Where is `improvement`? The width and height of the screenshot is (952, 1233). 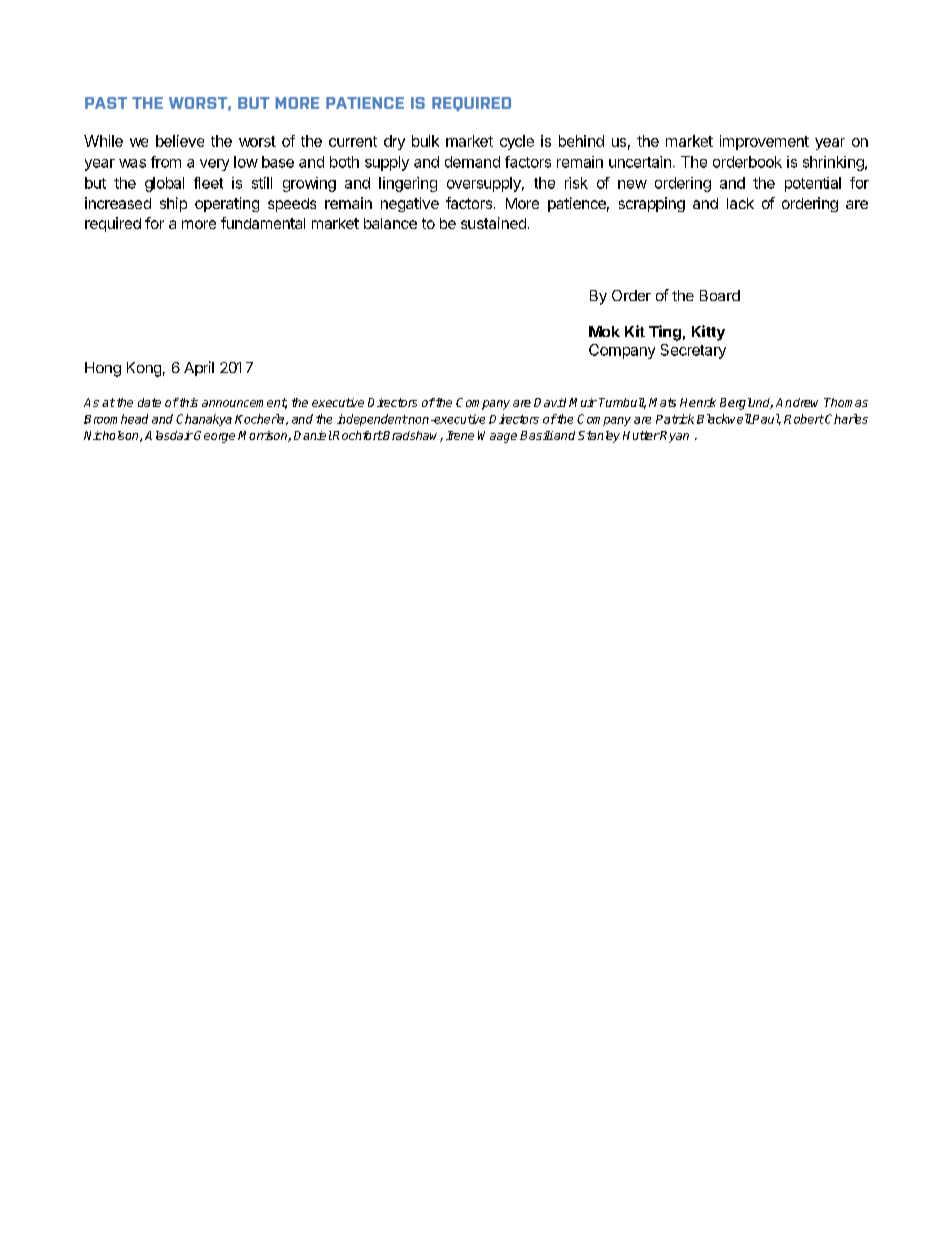
improvement is located at coordinates (764, 142).
